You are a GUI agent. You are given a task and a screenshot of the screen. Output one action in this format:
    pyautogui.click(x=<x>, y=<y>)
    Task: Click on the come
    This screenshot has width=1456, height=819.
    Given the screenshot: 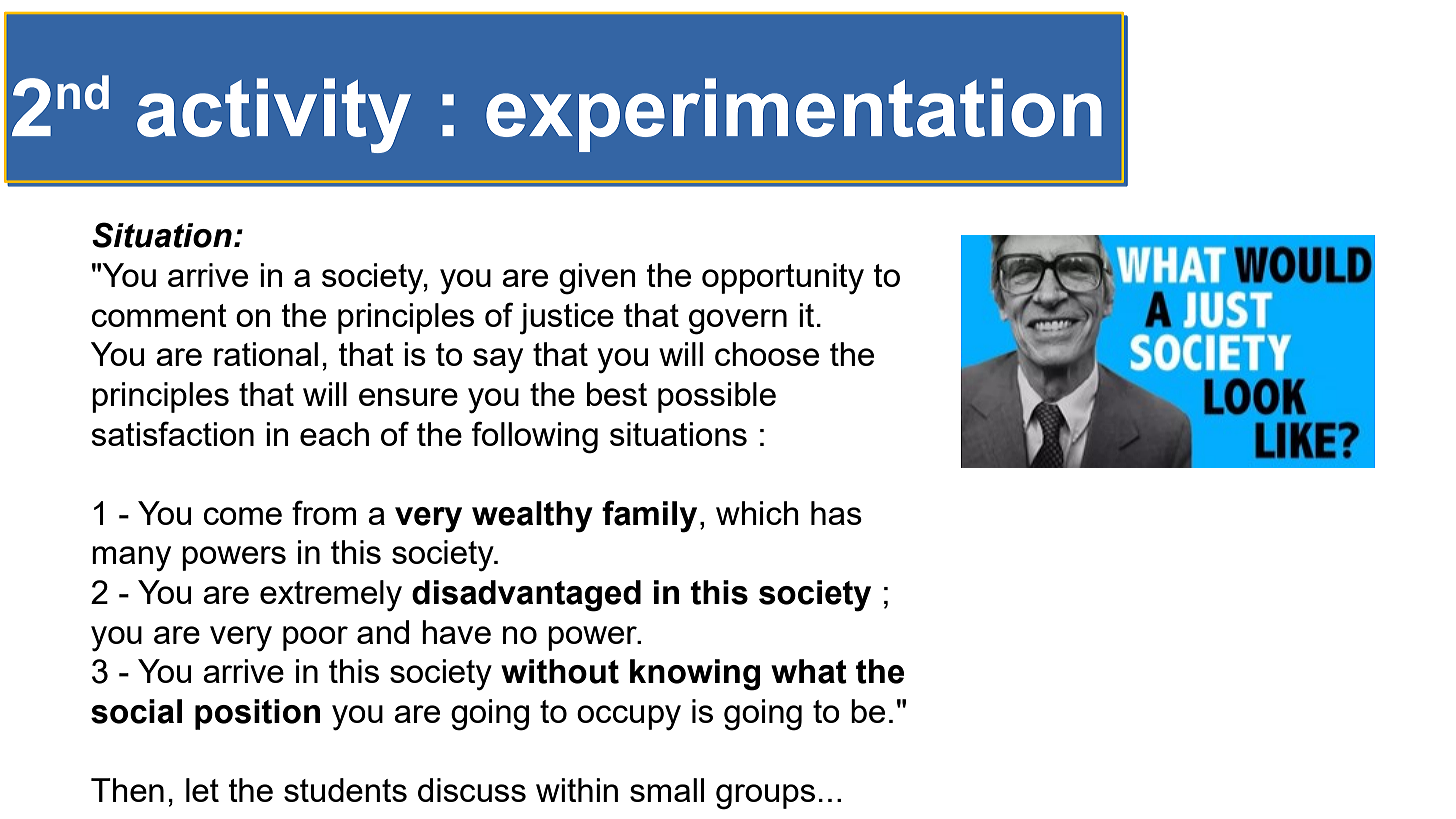 What is the action you would take?
    pyautogui.click(x=243, y=516)
